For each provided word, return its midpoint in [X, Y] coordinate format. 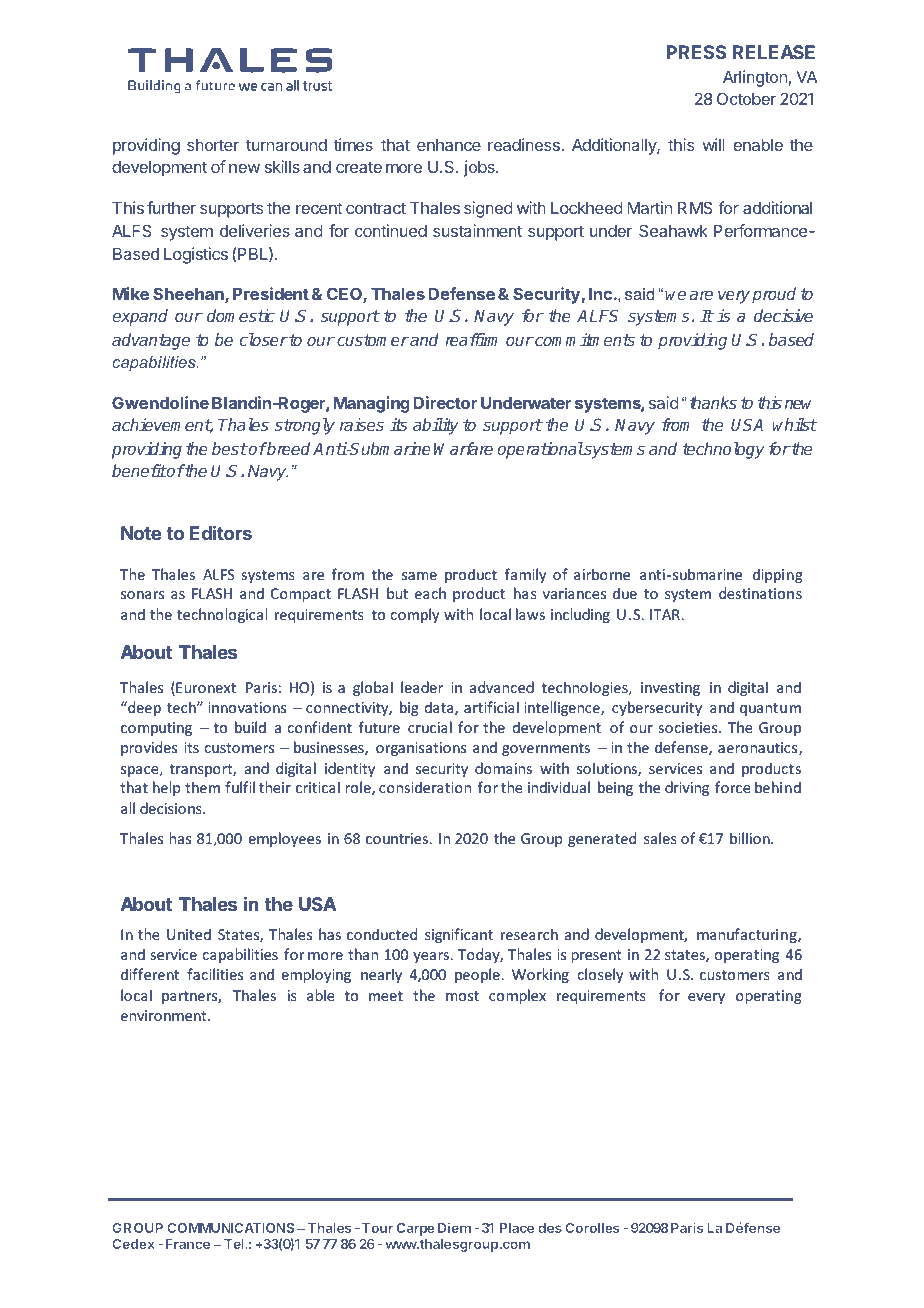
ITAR [665, 614]
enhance [449, 145]
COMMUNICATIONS [230, 1228]
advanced [502, 687]
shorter [213, 145]
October [746, 98]
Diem [454, 1227]
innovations [247, 707]
